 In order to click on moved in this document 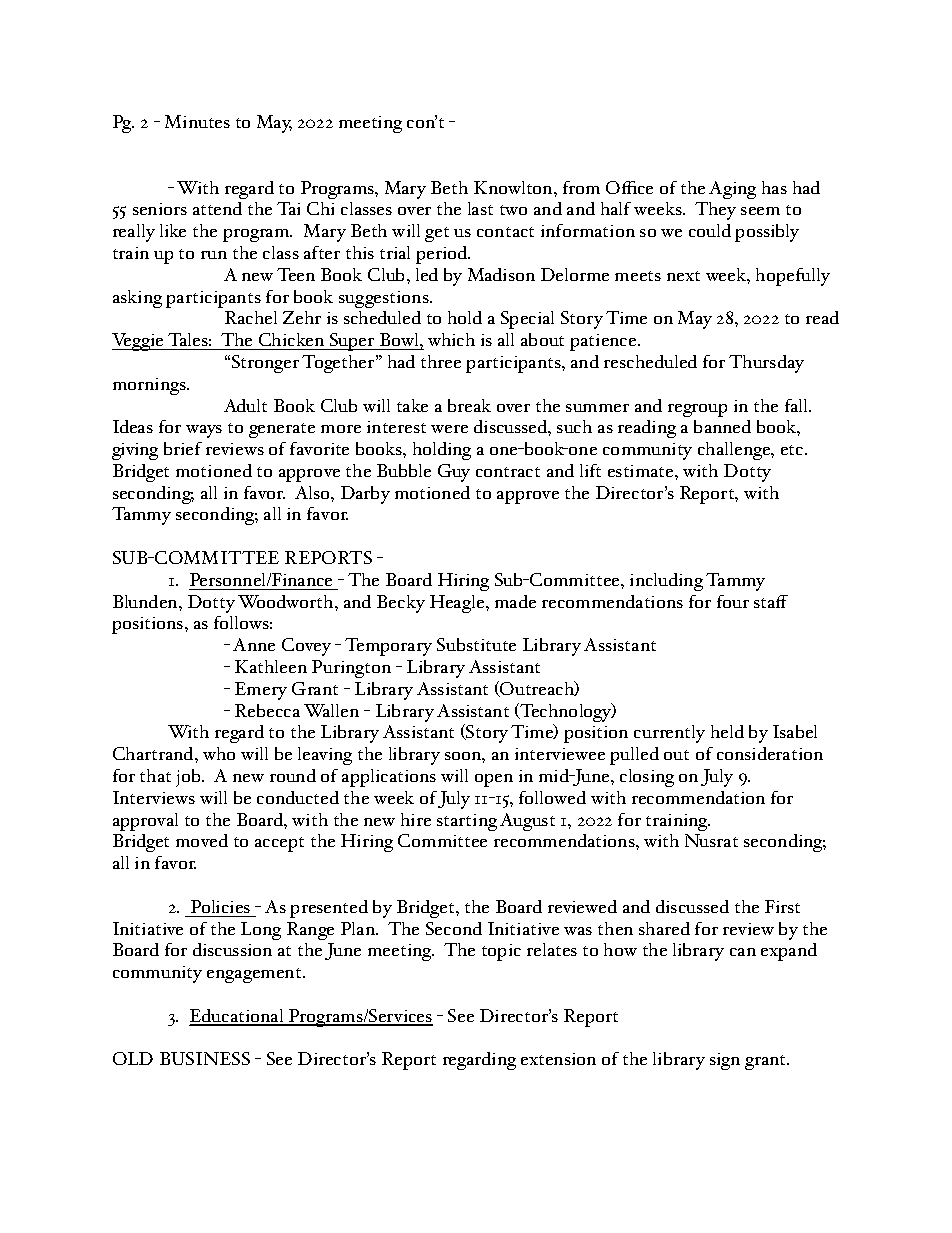, I will do `click(202, 840)`.
